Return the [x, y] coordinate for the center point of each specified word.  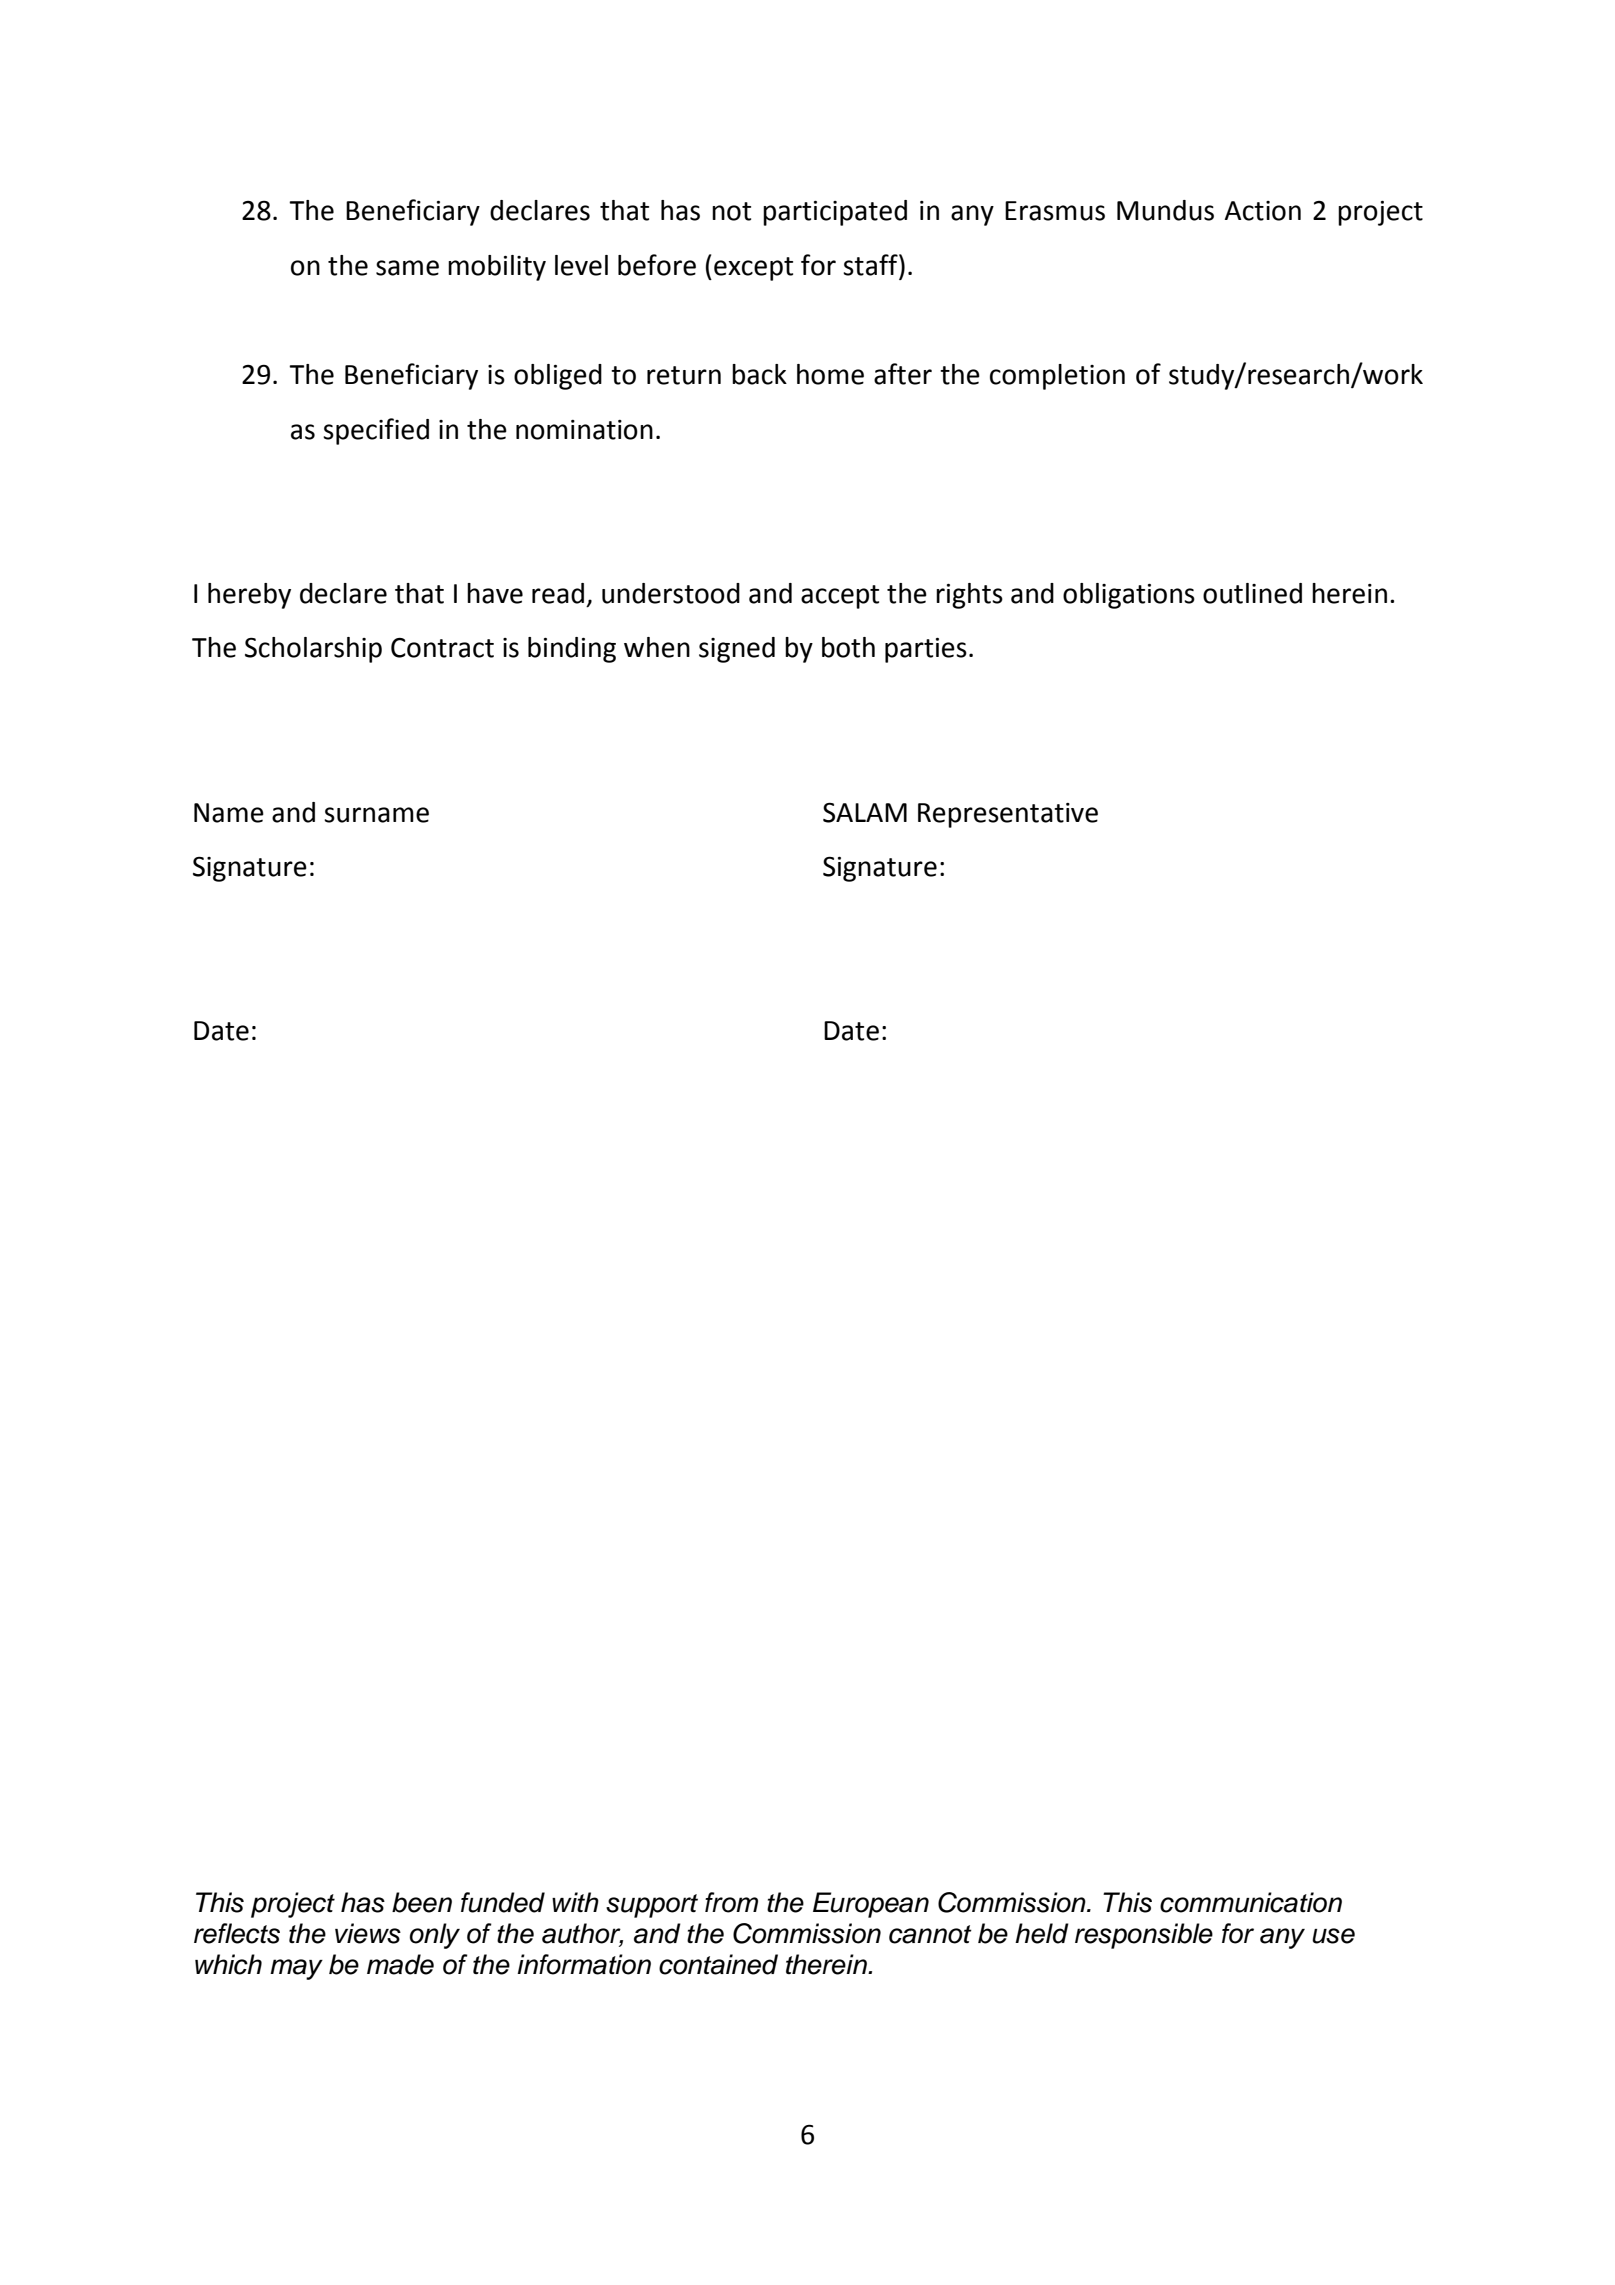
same [407, 268]
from [731, 1902]
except [753, 269]
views [368, 1933]
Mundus [1165, 210]
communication [1251, 1902]
